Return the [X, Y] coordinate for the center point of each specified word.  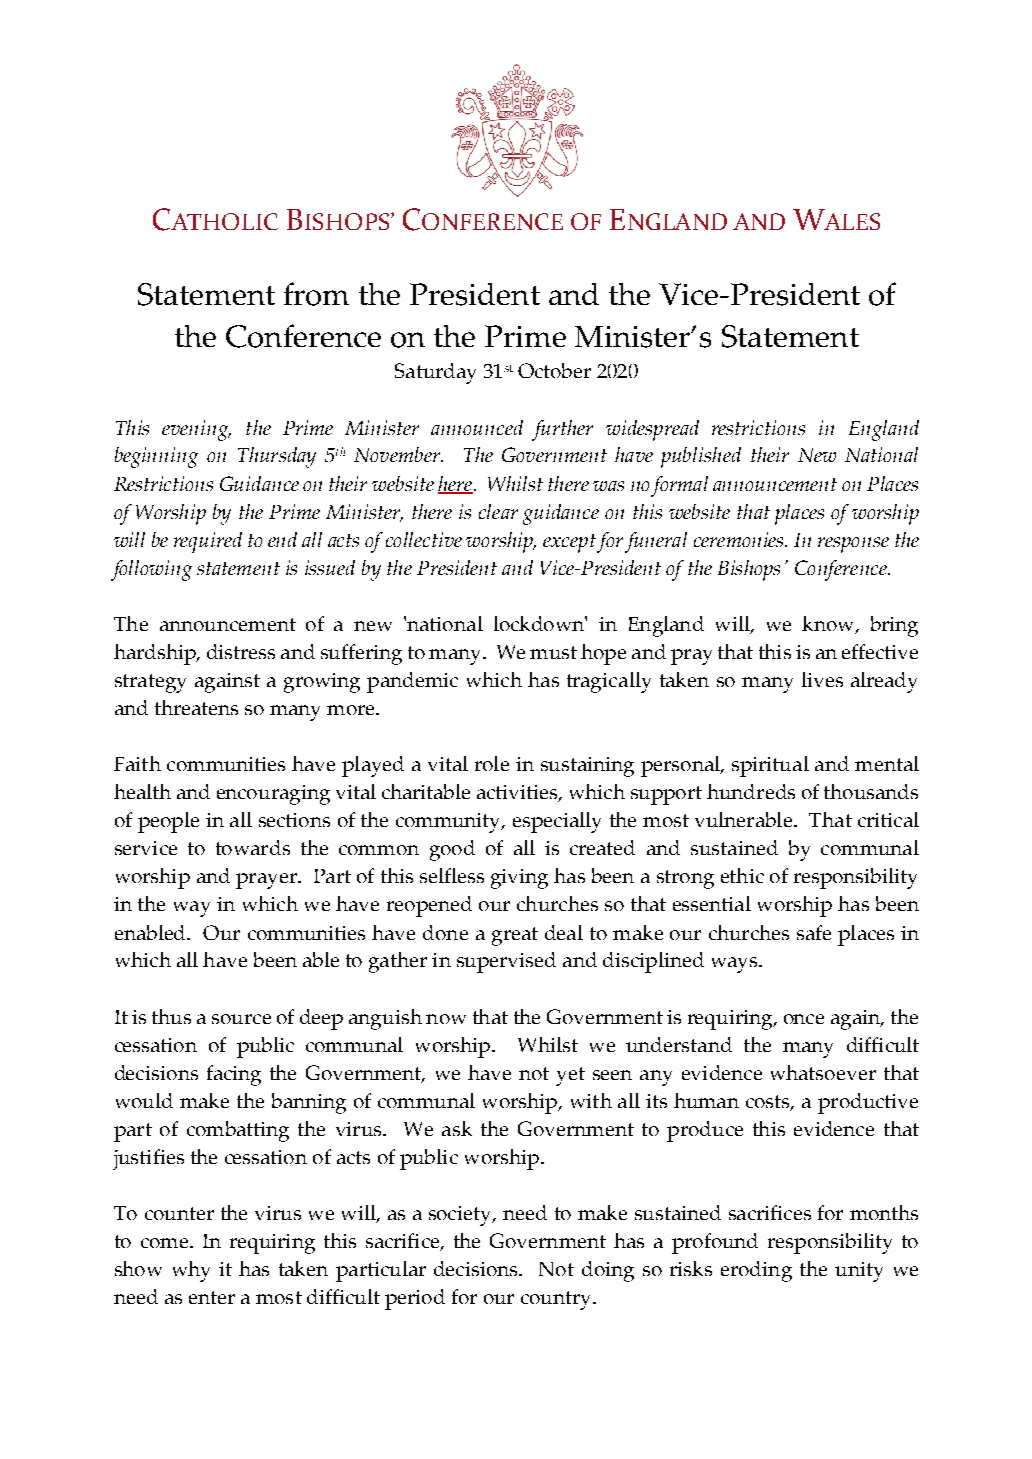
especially [557, 822]
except [569, 543]
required [208, 542]
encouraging [273, 795]
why [191, 1271]
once [804, 1019]
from [316, 294]
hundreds [751, 791]
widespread [652, 430]
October [554, 370]
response [853, 545]
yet [570, 1076]
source [241, 1019]
